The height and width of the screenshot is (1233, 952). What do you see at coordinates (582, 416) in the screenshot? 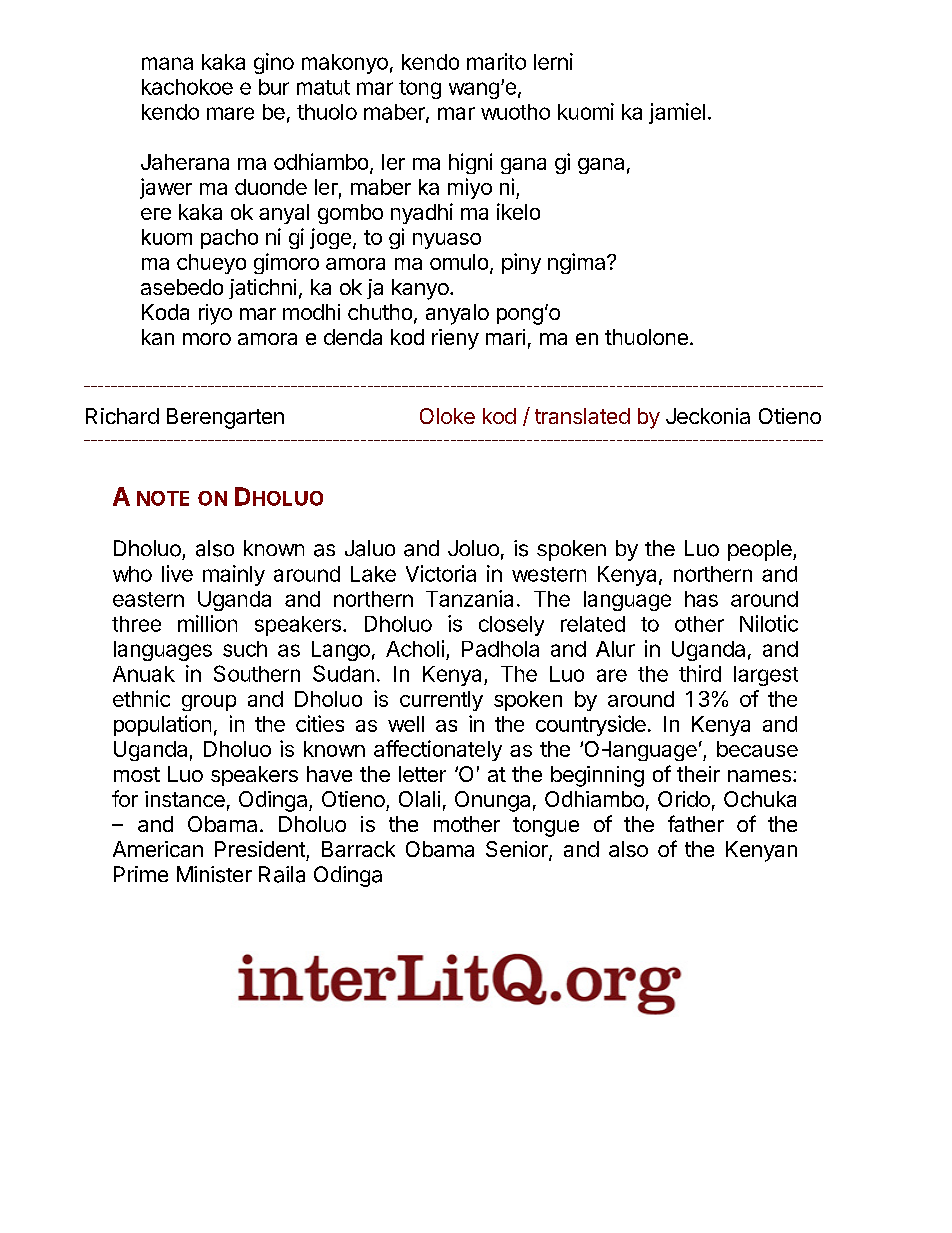
I see `translated` at bounding box center [582, 416].
